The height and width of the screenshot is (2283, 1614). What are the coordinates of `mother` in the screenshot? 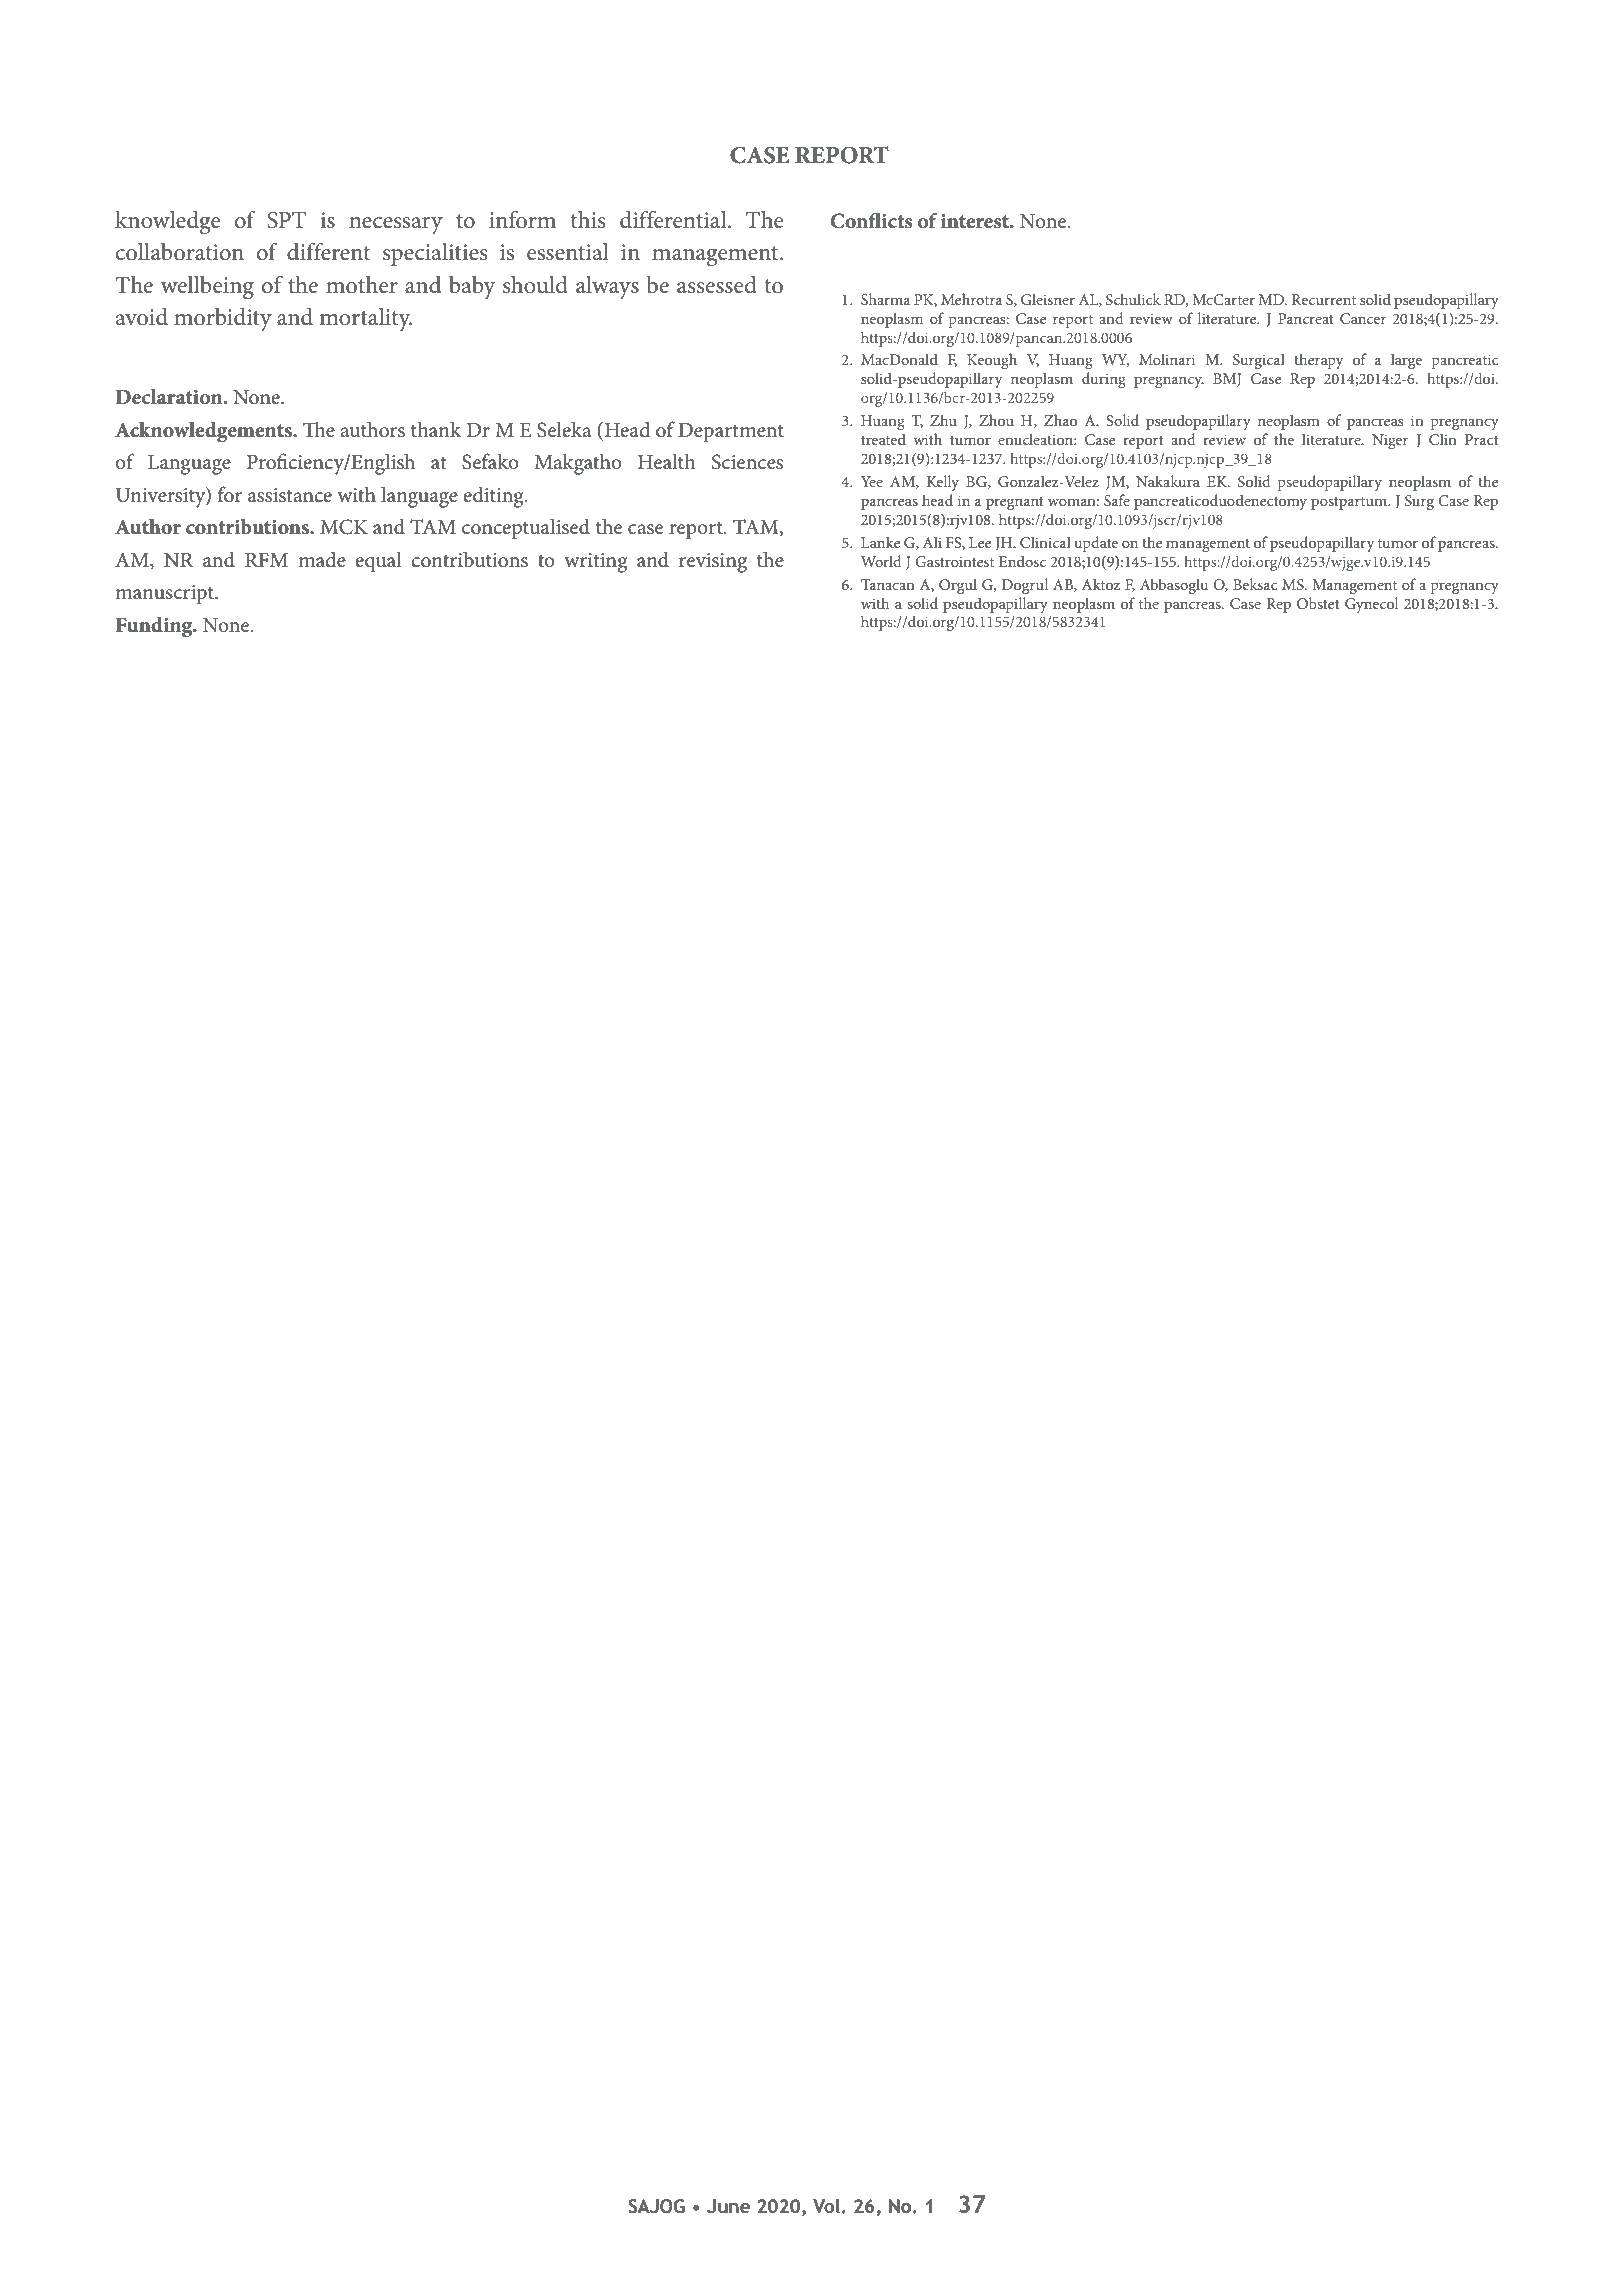 It's located at (362, 285).
